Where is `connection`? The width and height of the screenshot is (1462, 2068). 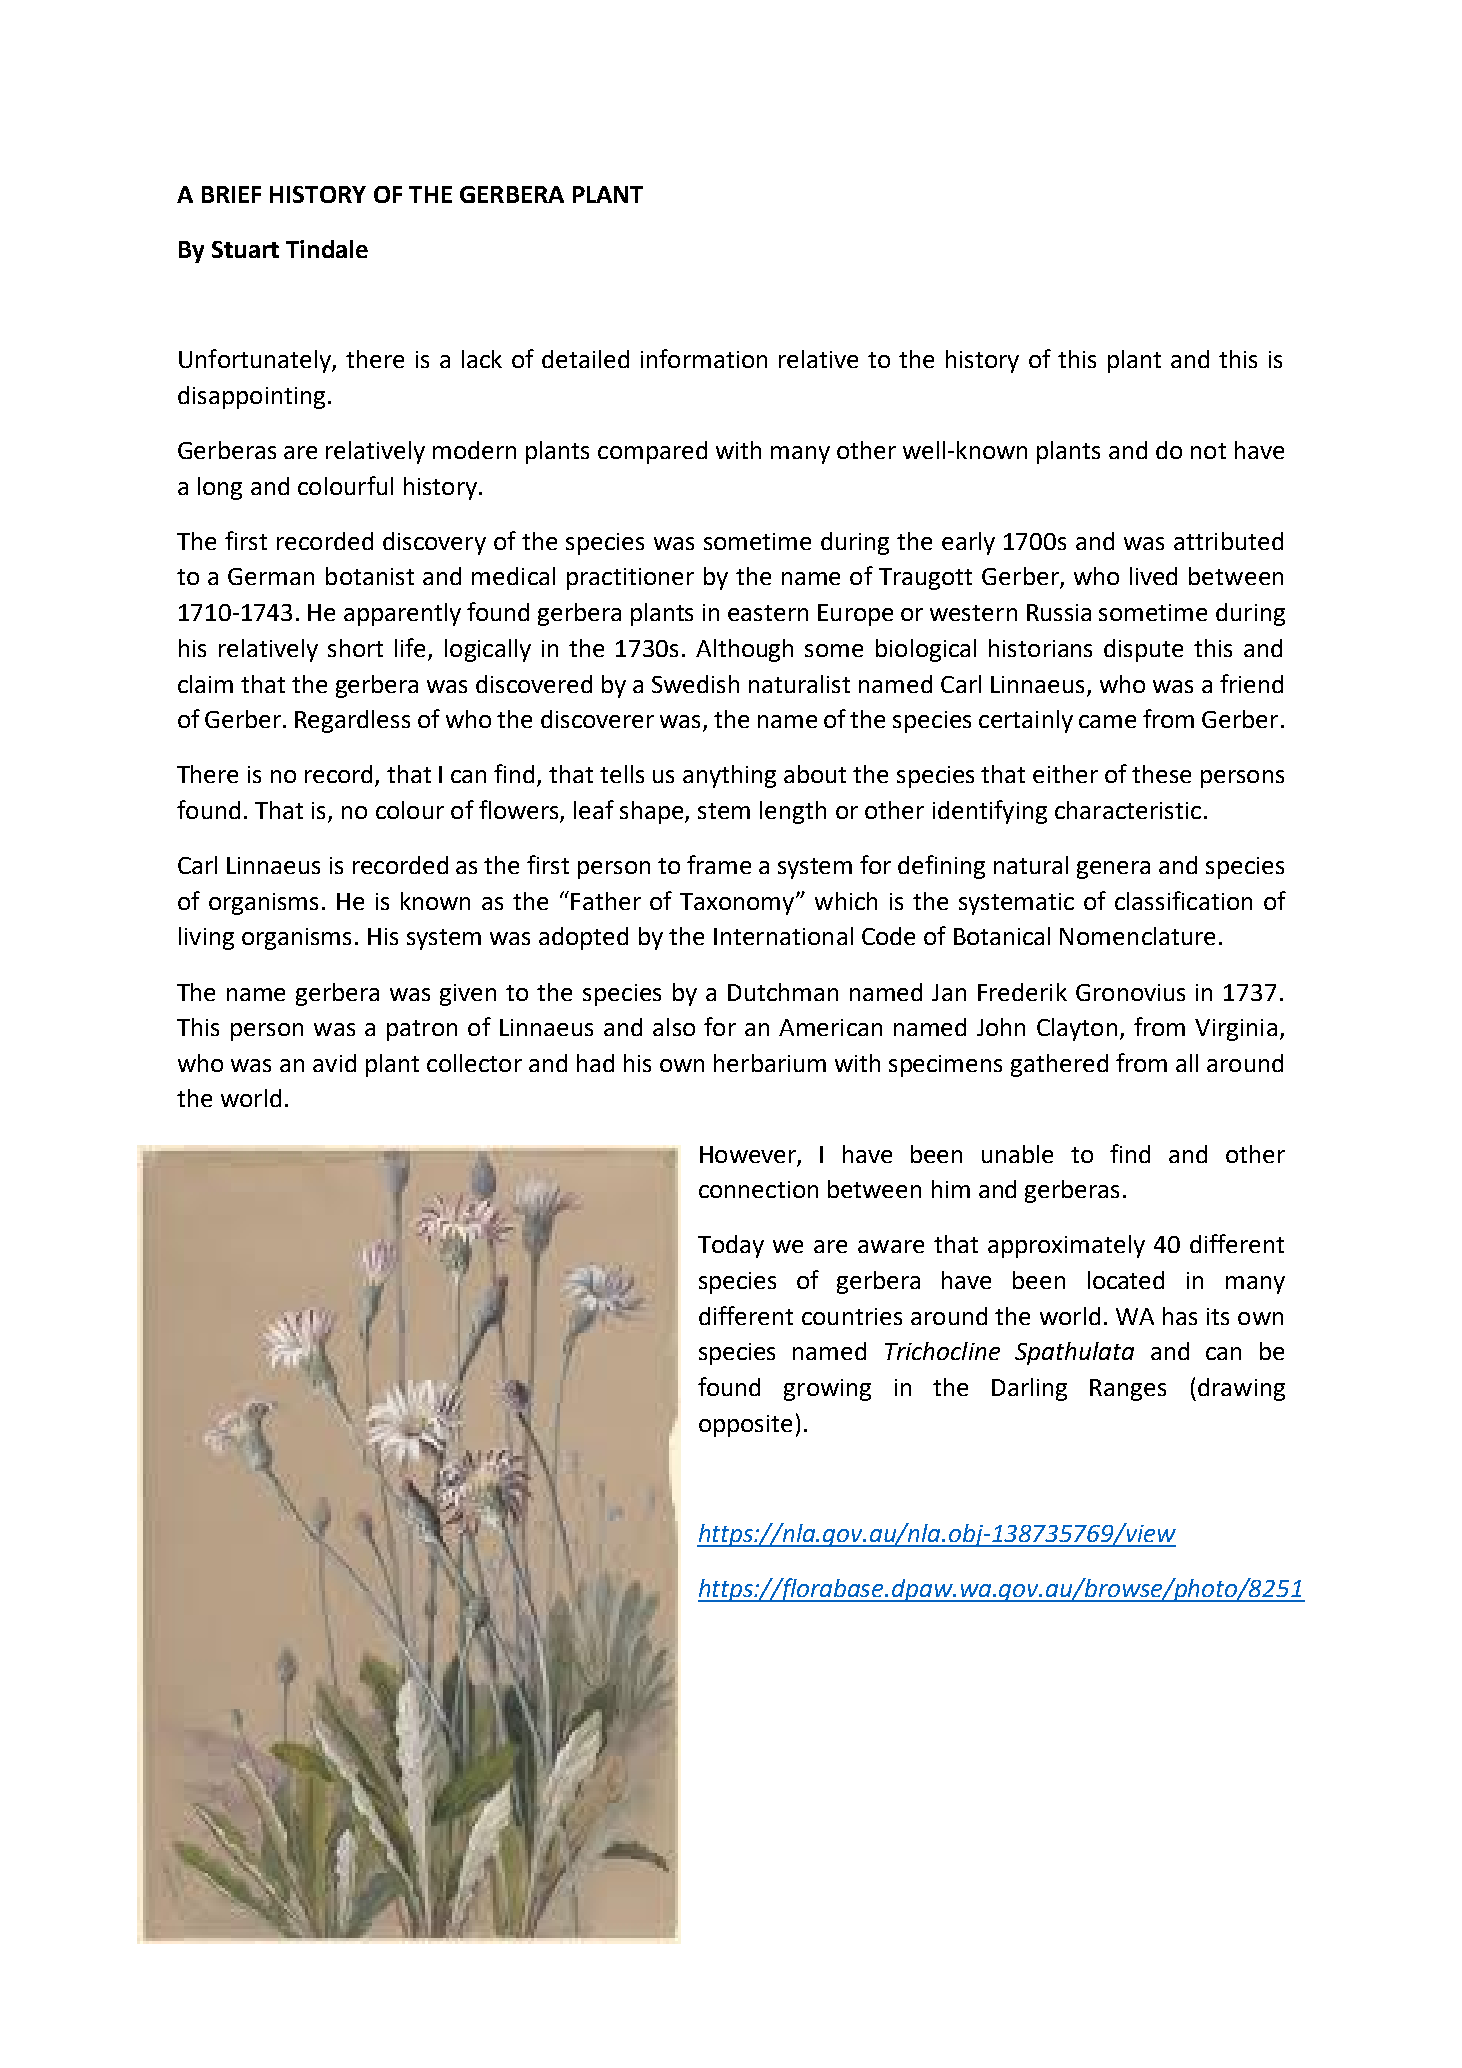 connection is located at coordinates (758, 1189).
